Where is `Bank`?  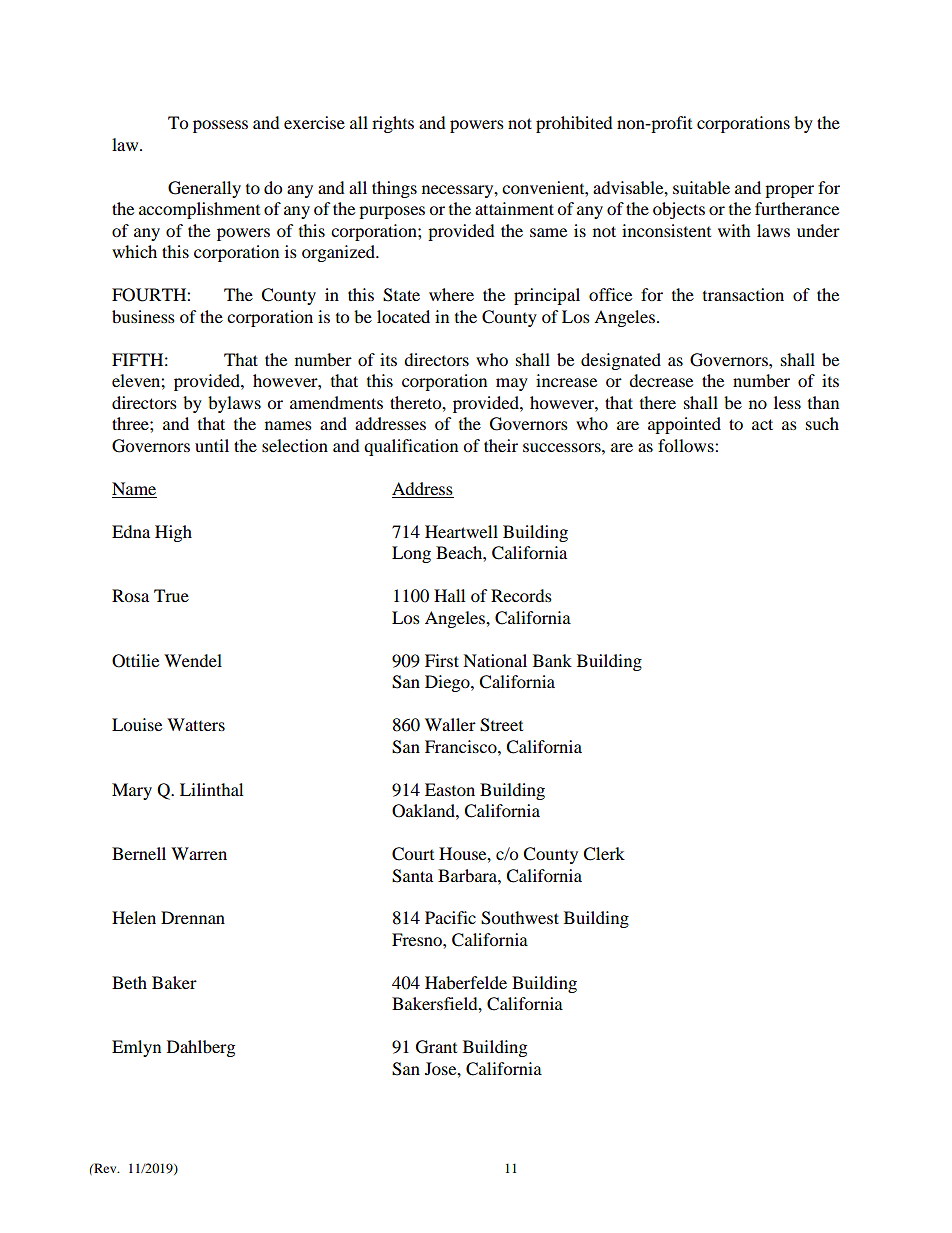
Bank is located at coordinates (552, 660).
